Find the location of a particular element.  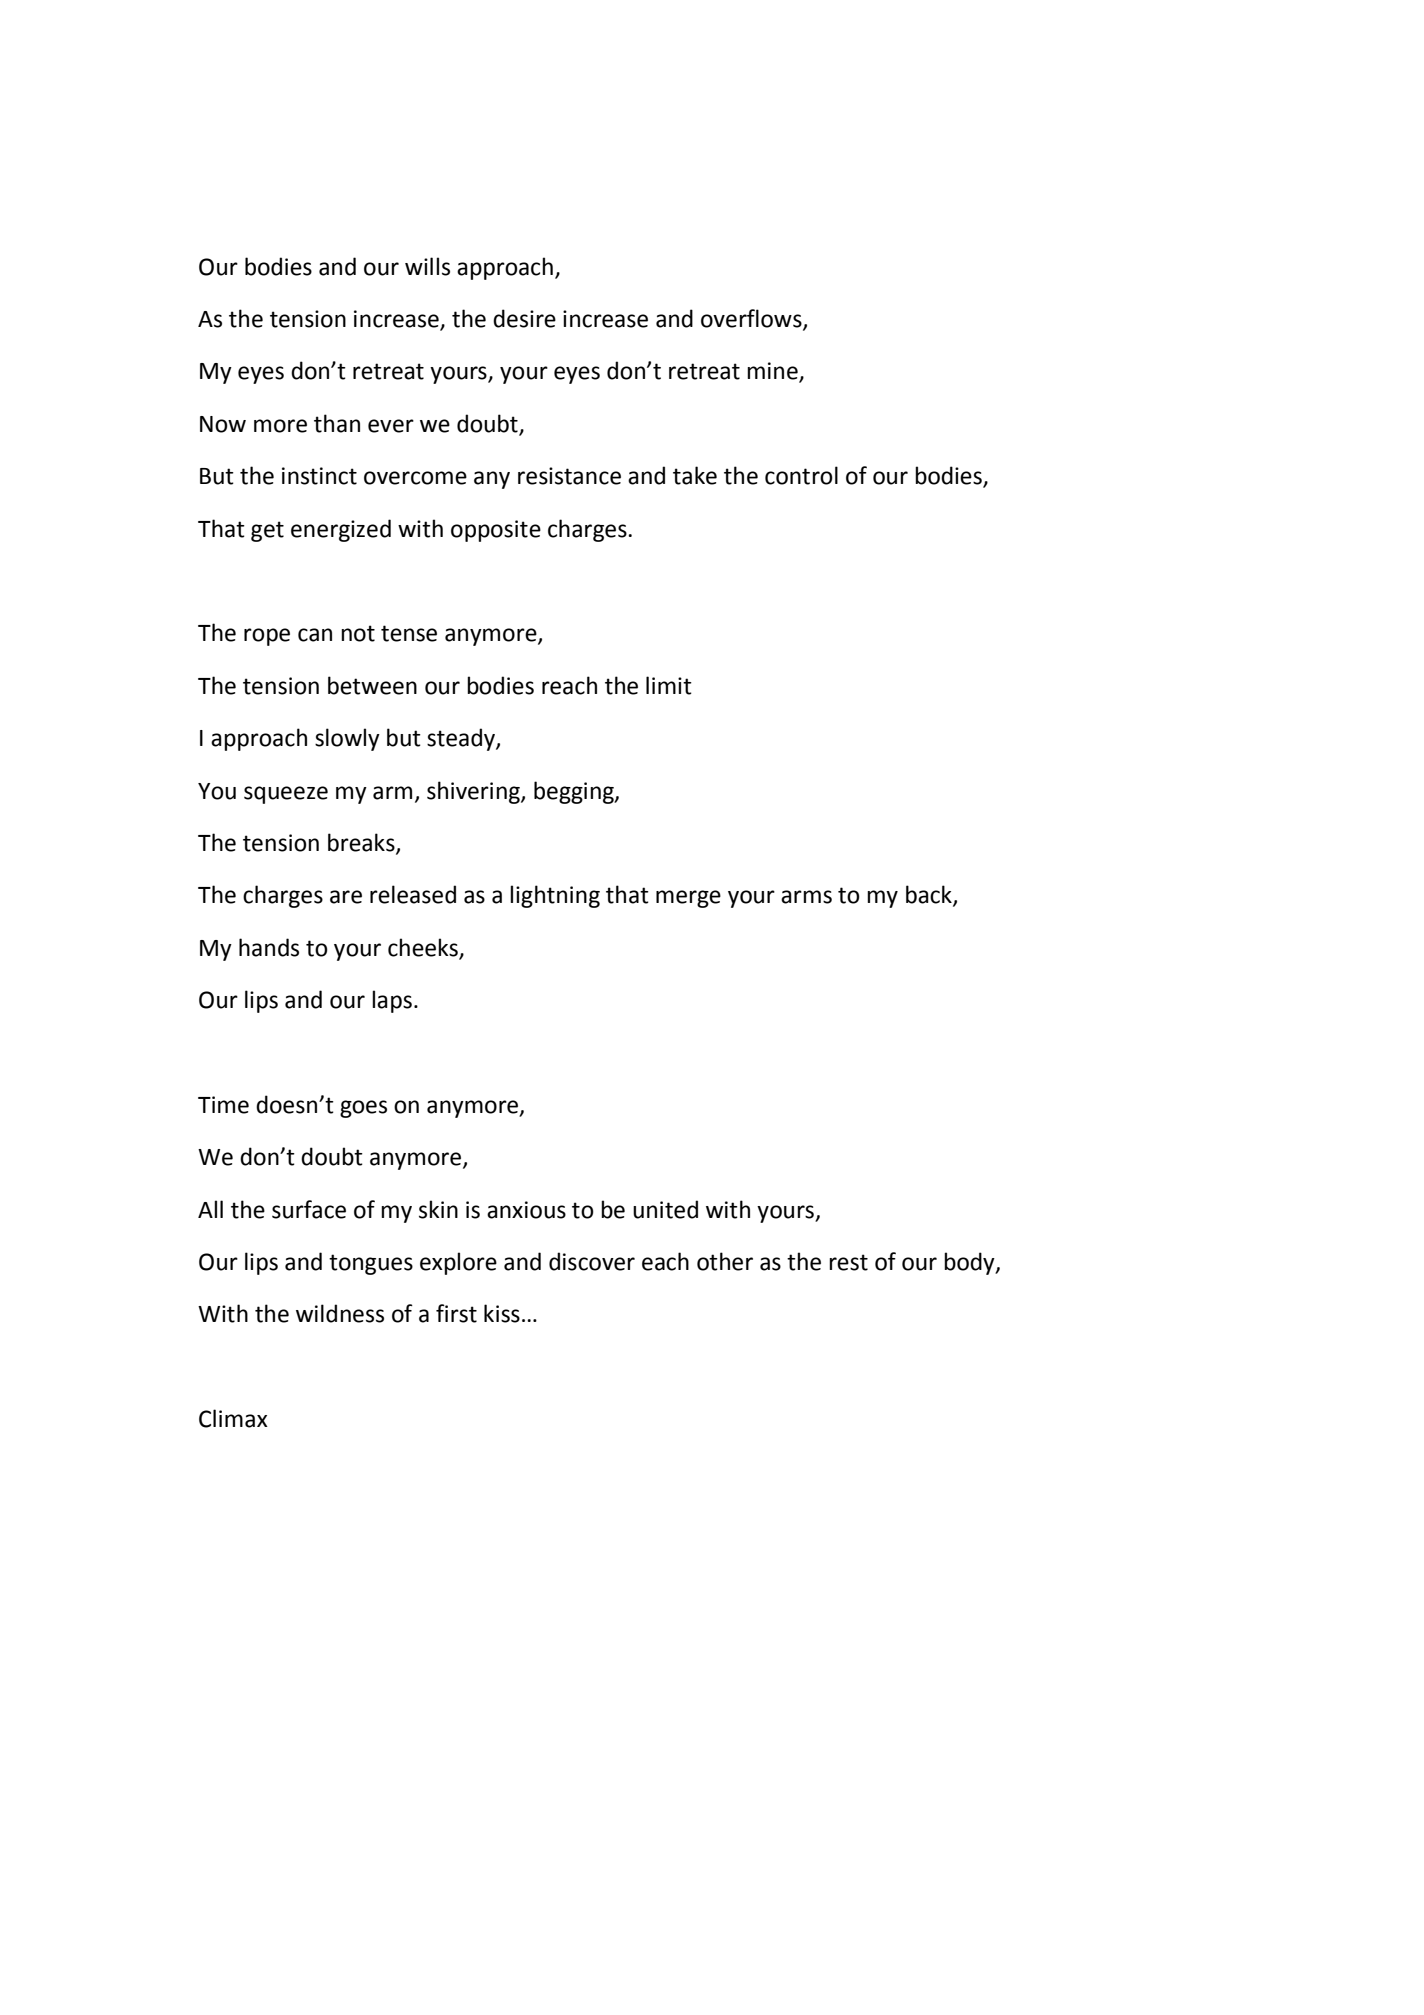

Climax is located at coordinates (233, 1418).
